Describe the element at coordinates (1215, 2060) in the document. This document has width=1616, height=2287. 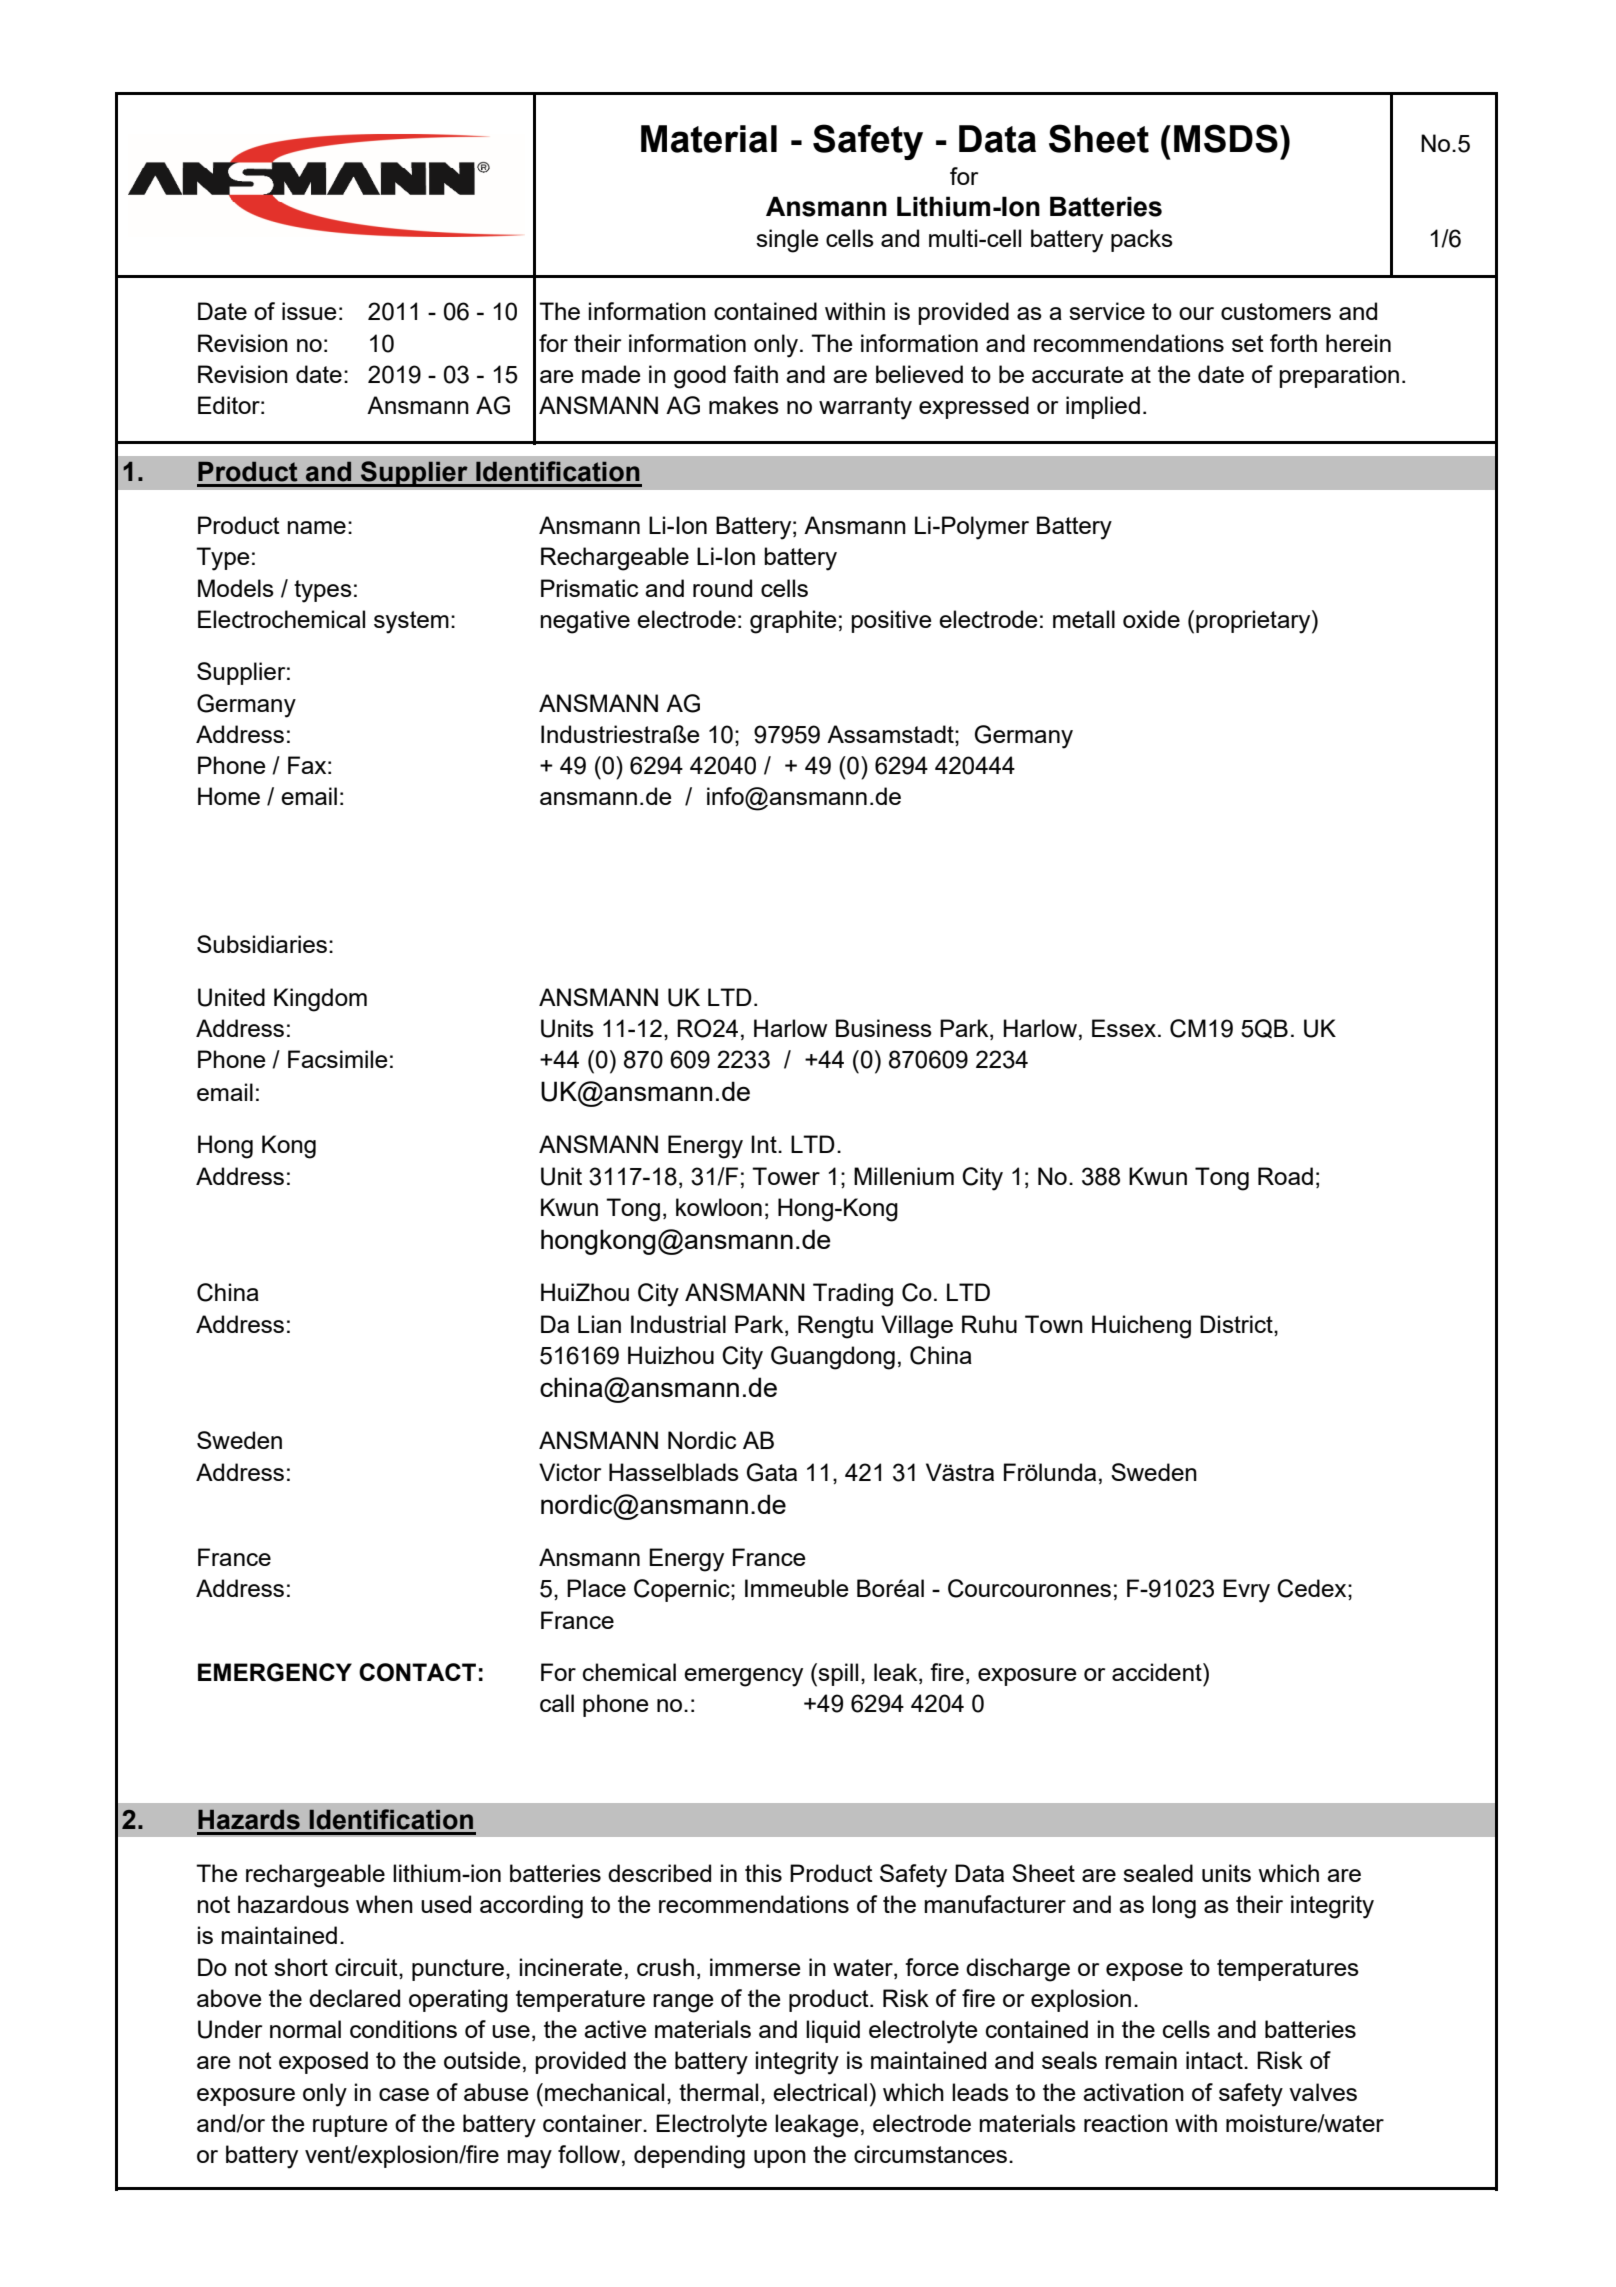
I see `intact` at that location.
